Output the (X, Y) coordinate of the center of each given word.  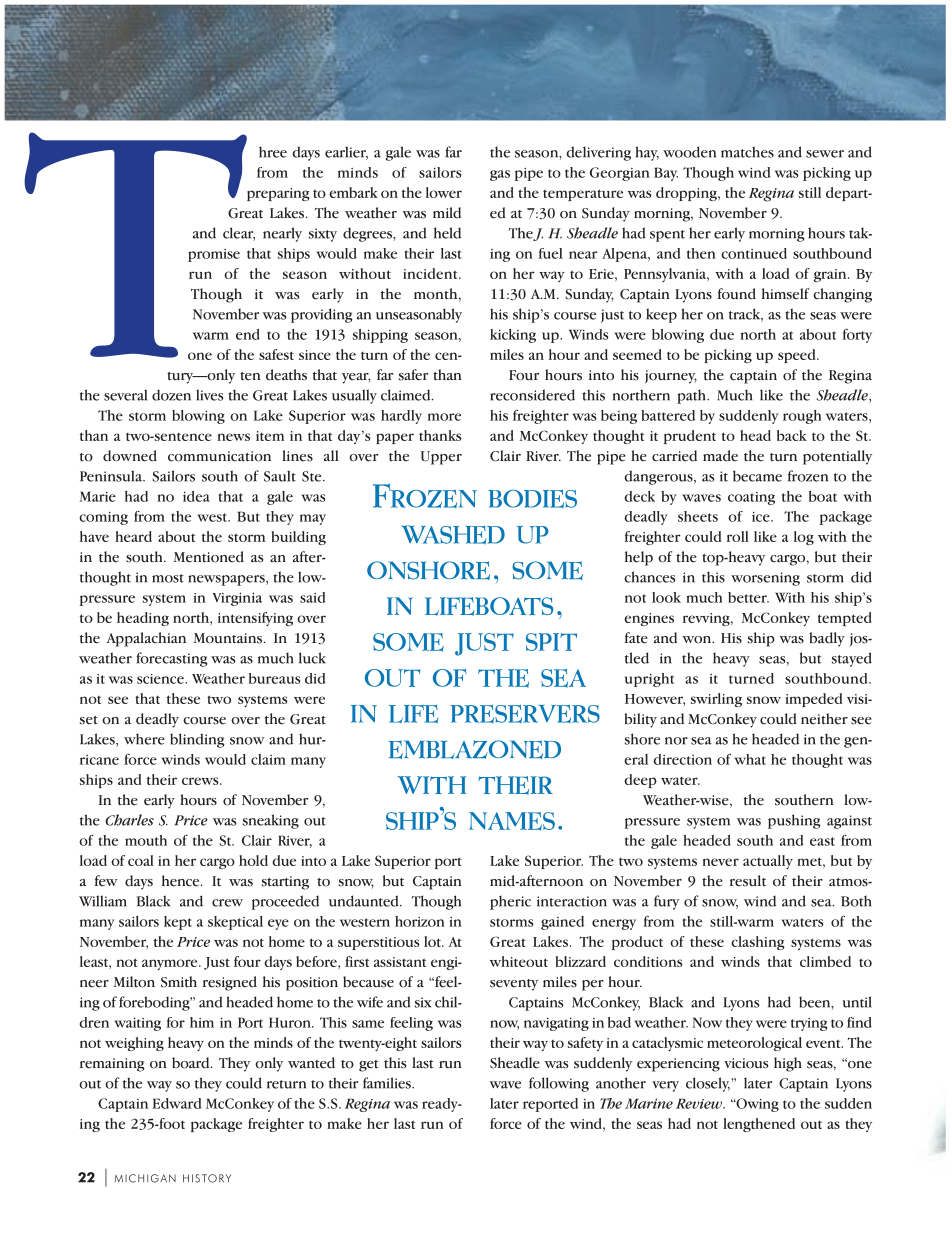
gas (500, 175)
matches (747, 152)
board (192, 1063)
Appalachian (146, 639)
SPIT (551, 642)
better (748, 597)
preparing (278, 194)
